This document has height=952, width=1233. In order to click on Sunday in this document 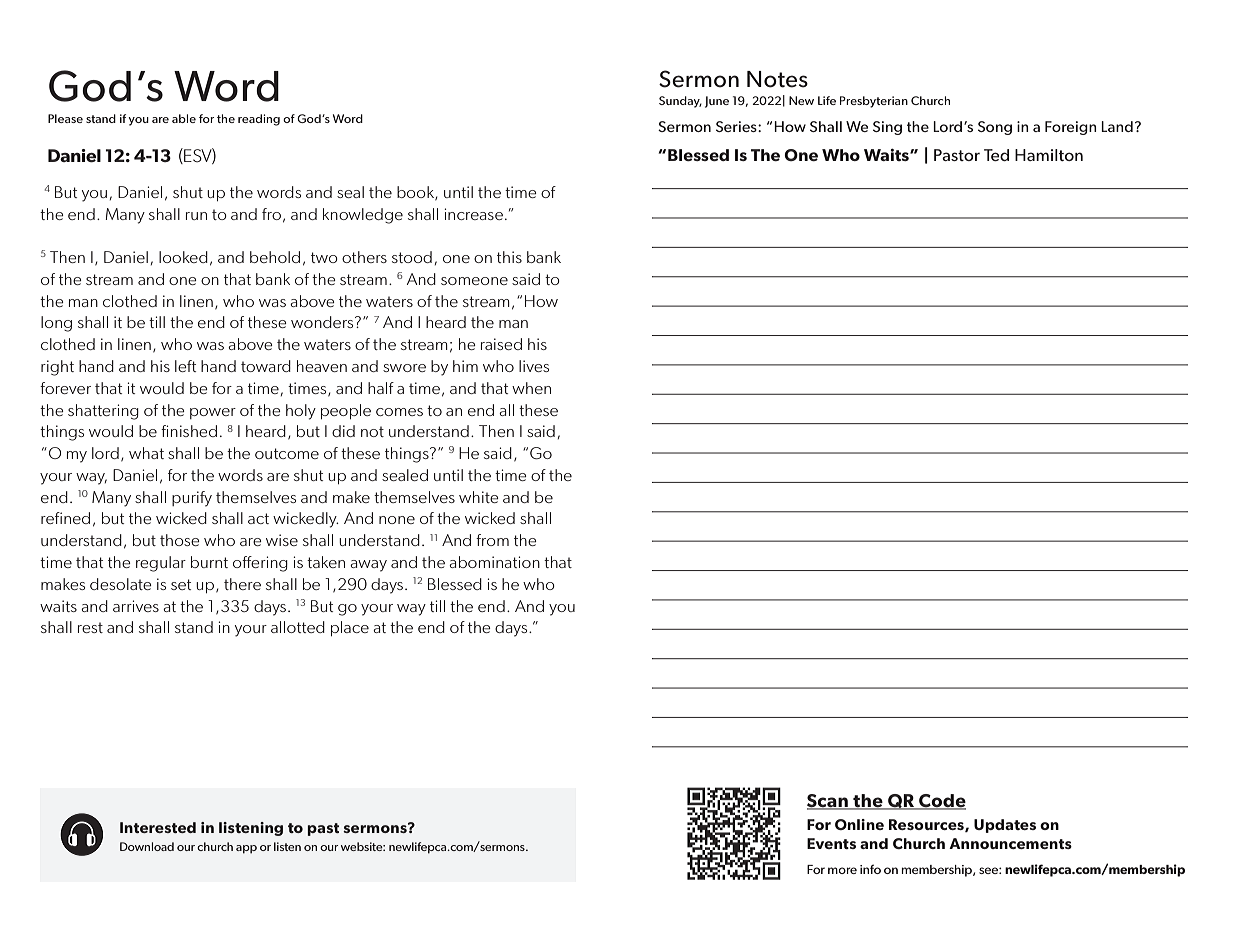, I will do `click(680, 102)`.
